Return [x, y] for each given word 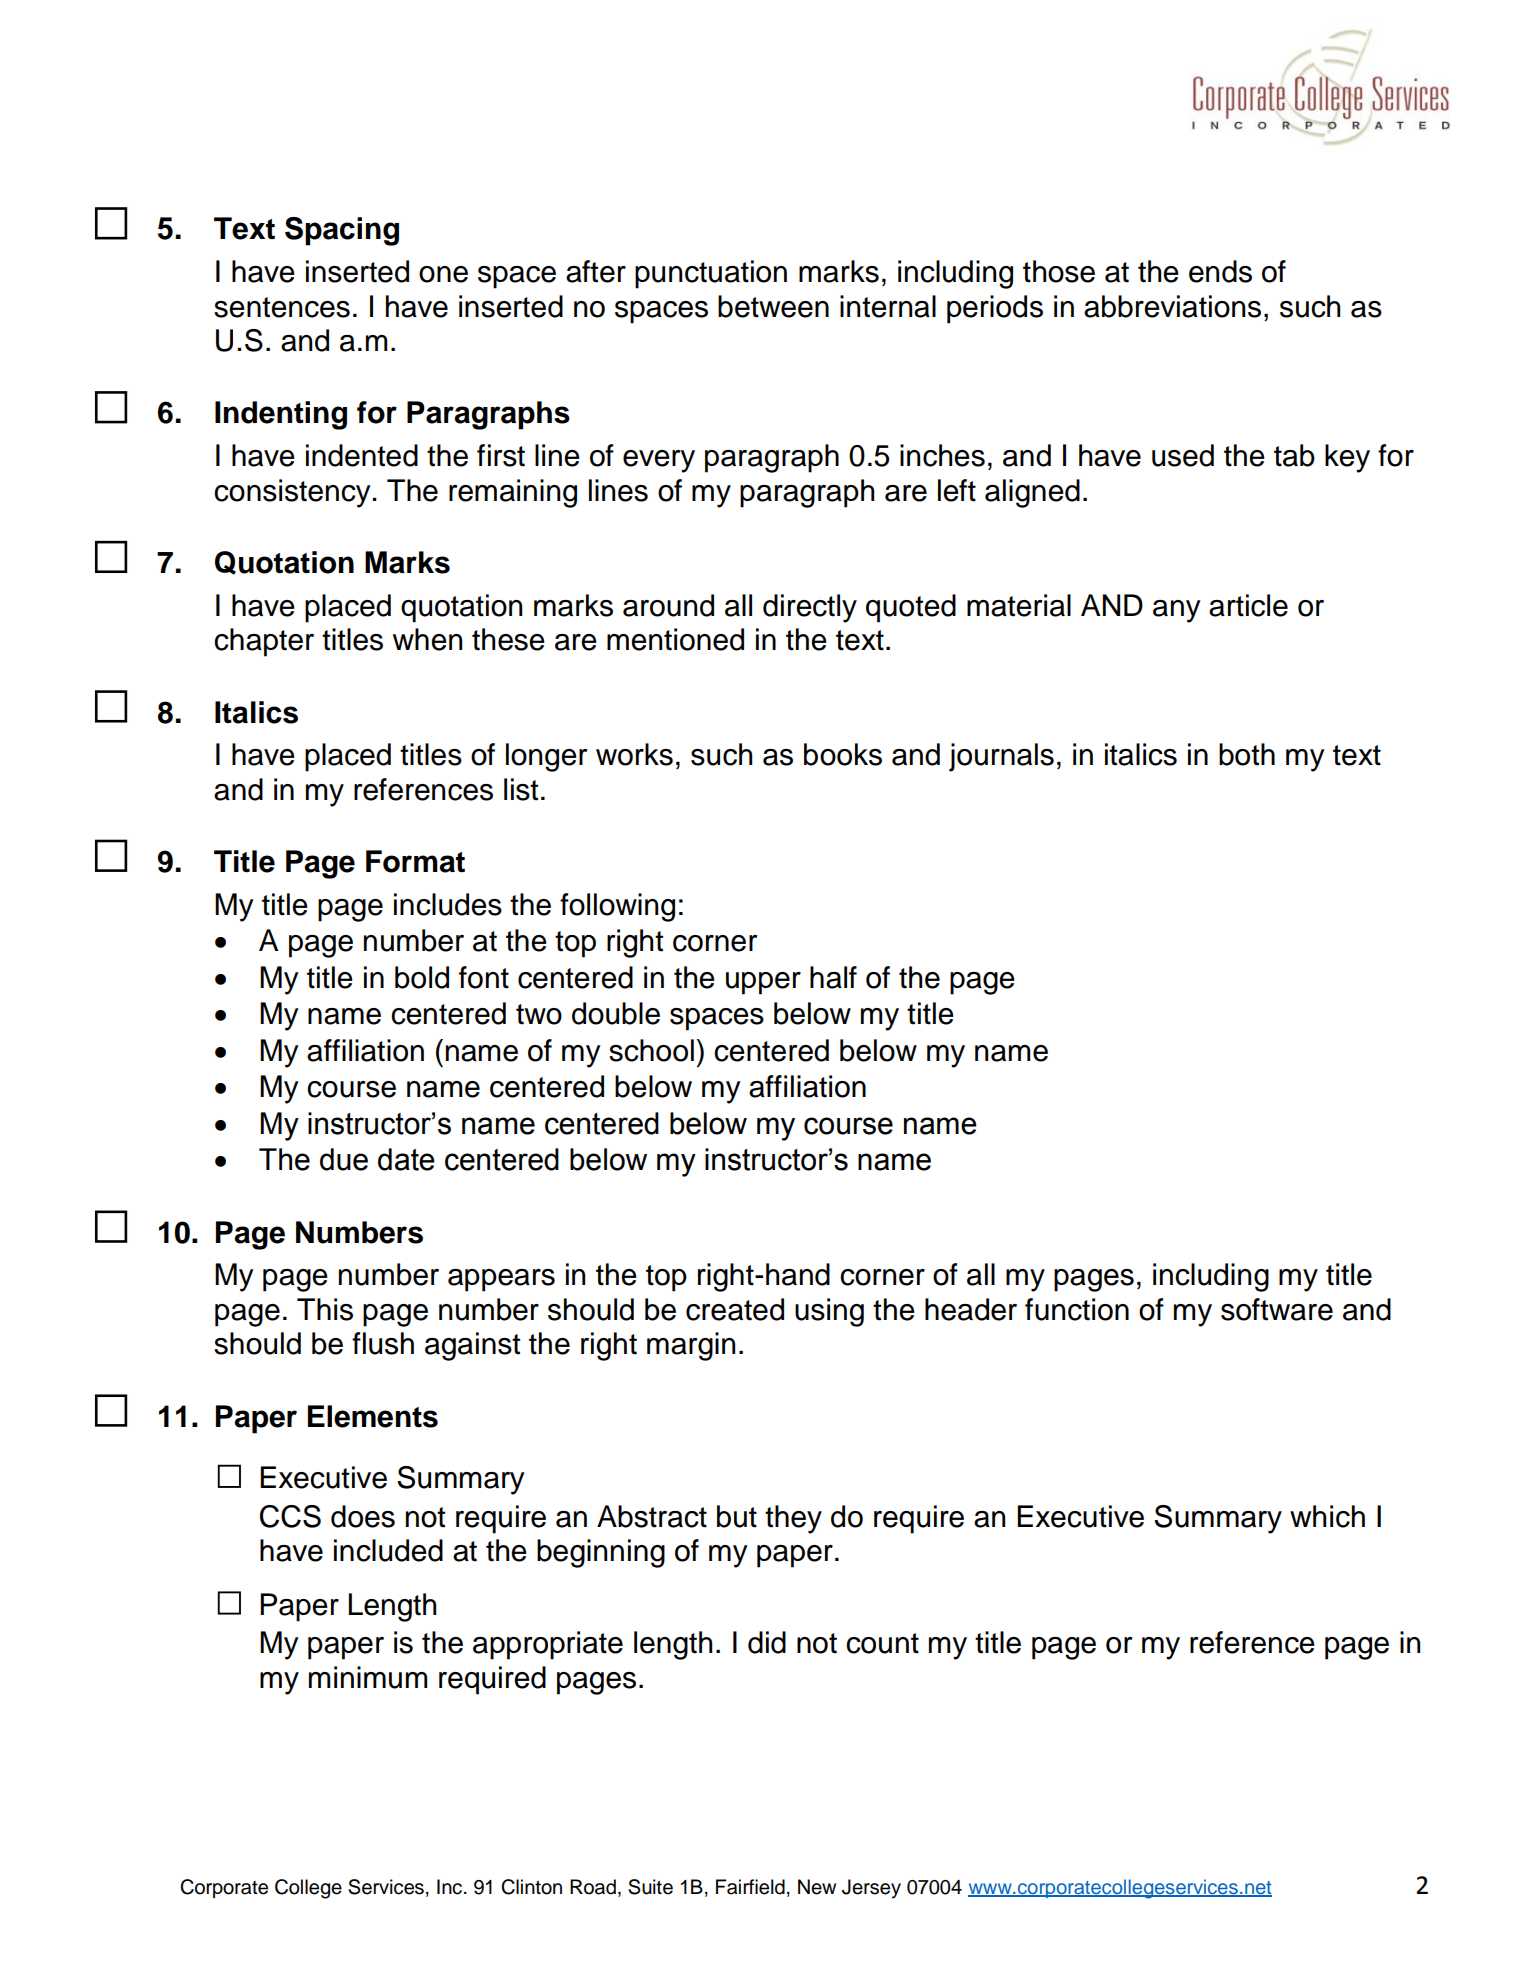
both [1247, 754]
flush [383, 1343]
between [773, 306]
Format [415, 861]
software [1277, 1309]
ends [1220, 271]
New [817, 1887]
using [829, 1312]
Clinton [531, 1887]
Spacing [342, 231]
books [843, 754]
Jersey [871, 1889]
